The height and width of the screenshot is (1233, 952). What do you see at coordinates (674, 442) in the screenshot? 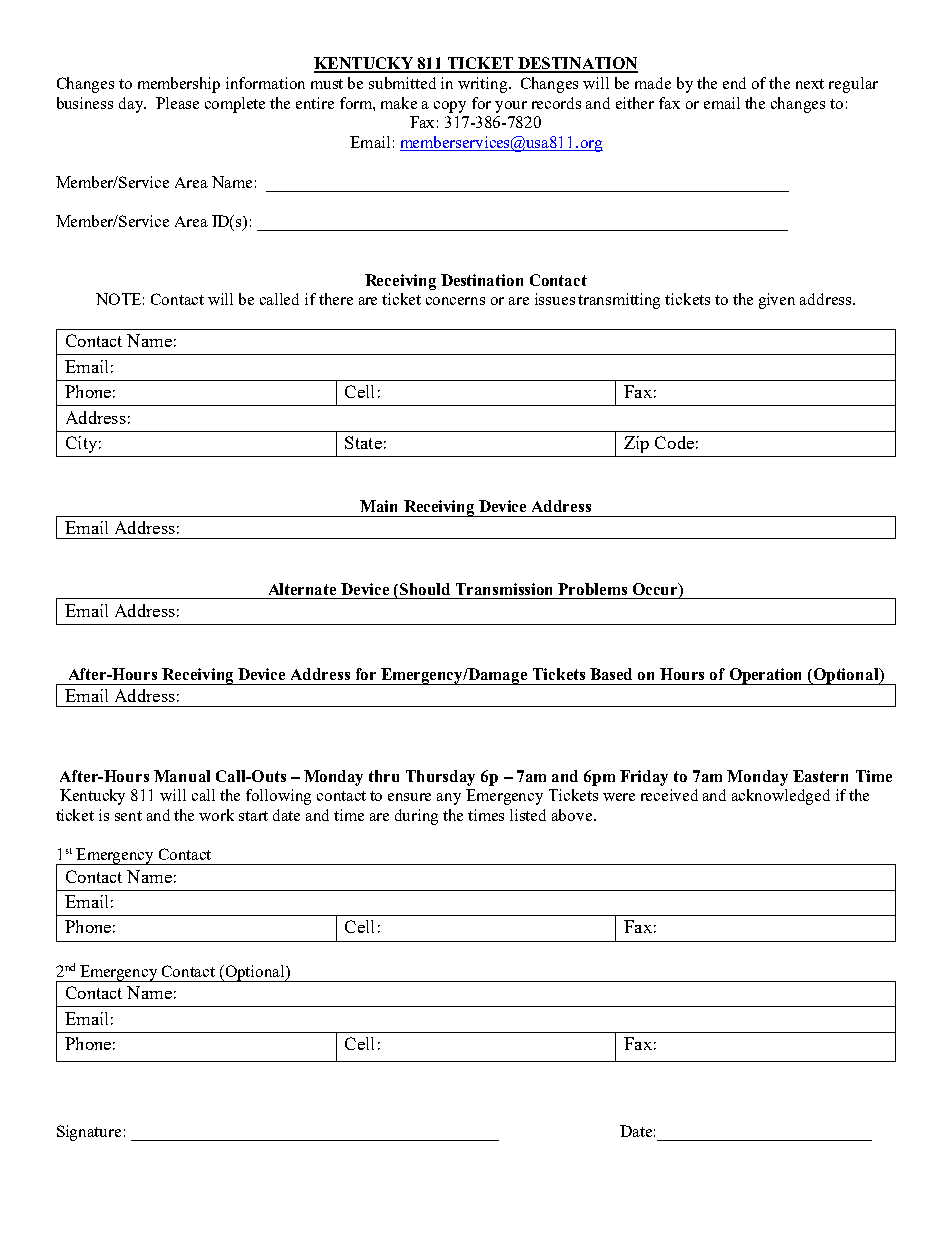
I see `Code` at bounding box center [674, 442].
